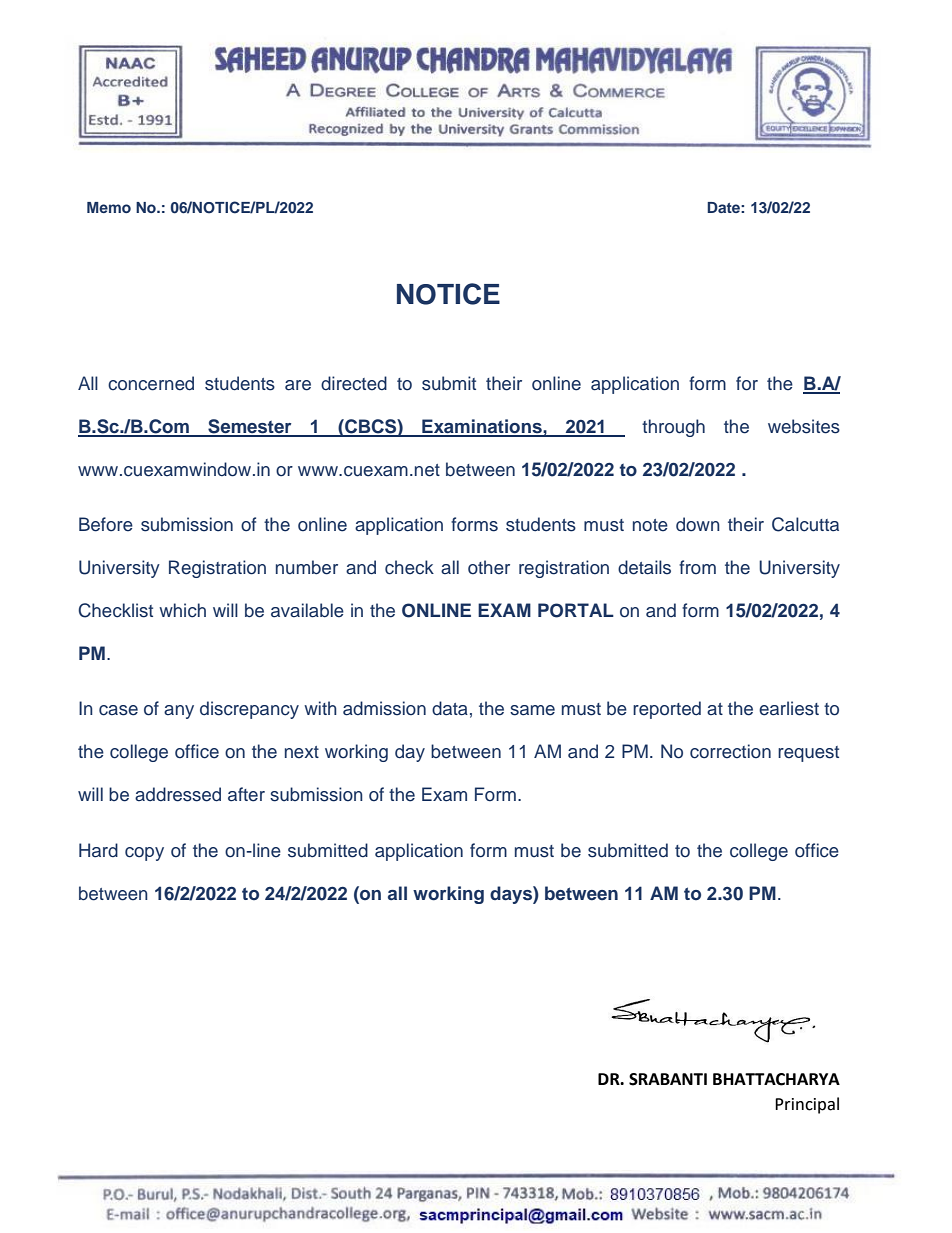 This page has width=952, height=1233. Describe the element at coordinates (807, 1105) in the page. I see `Principal` at that location.
